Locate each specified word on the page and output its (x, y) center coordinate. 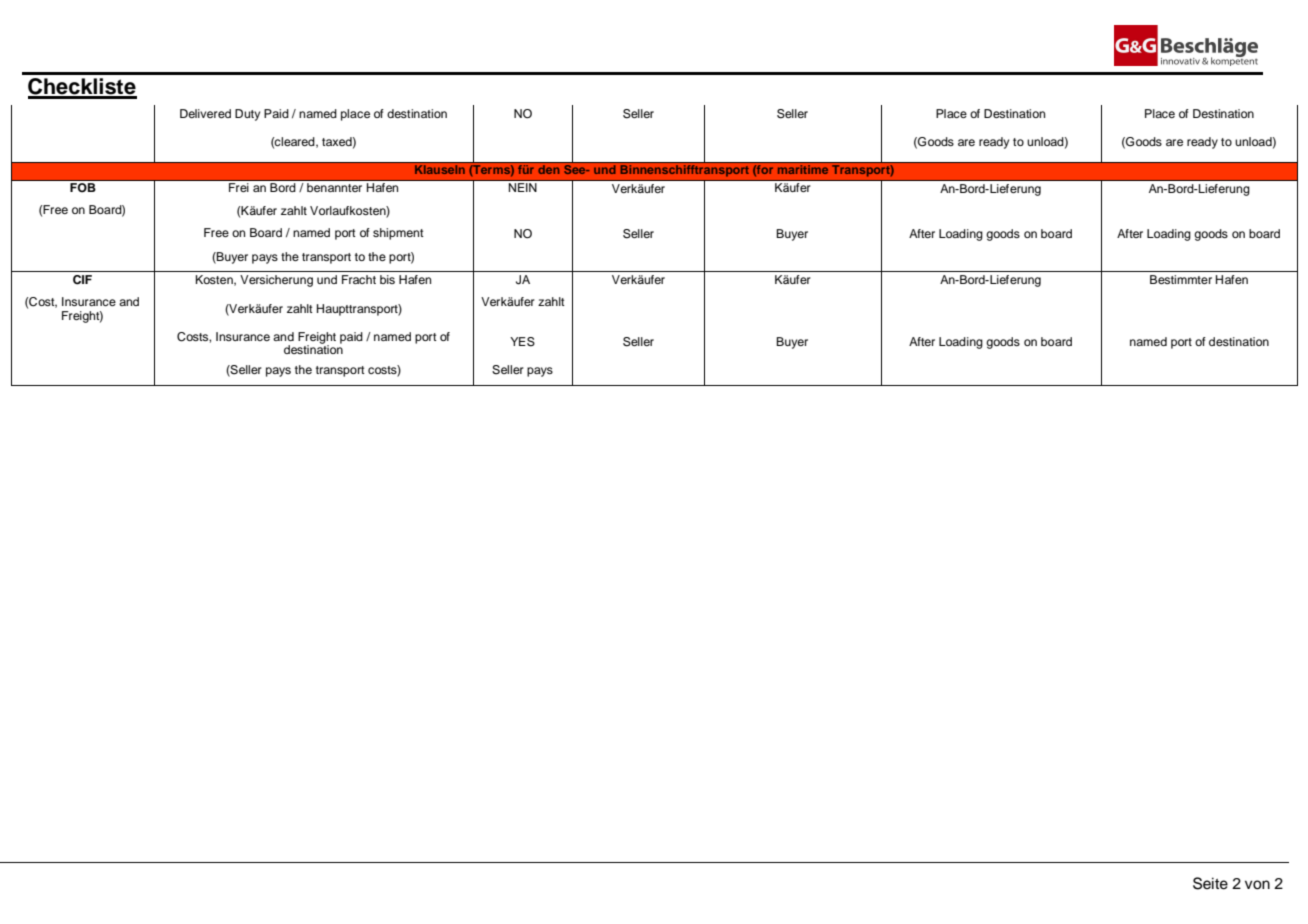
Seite (1210, 883)
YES (522, 342)
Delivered (205, 113)
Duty (247, 115)
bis (387, 279)
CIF (82, 280)
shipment (398, 234)
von (1257, 885)
